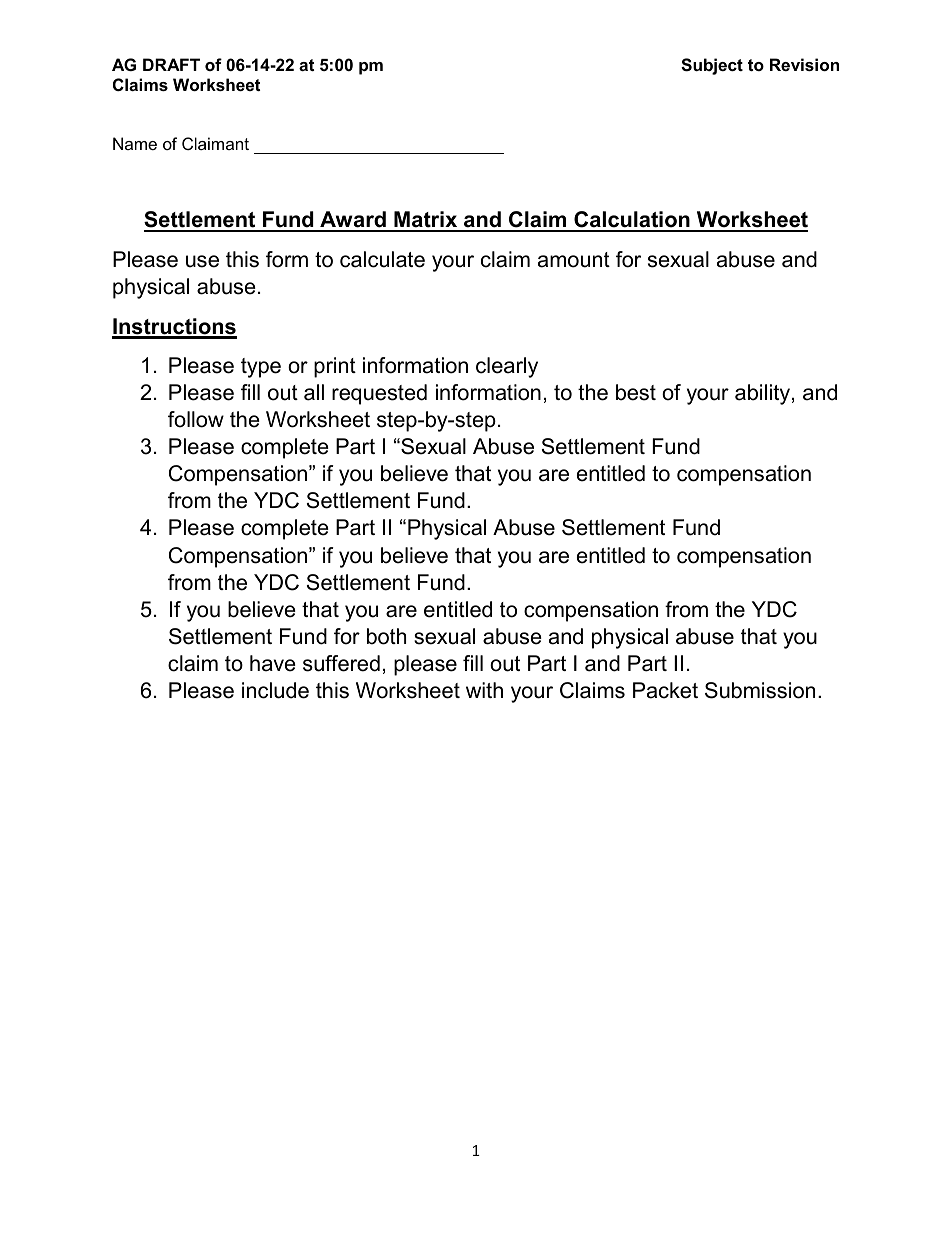 The height and width of the screenshot is (1233, 952). What do you see at coordinates (273, 663) in the screenshot?
I see `have` at bounding box center [273, 663].
